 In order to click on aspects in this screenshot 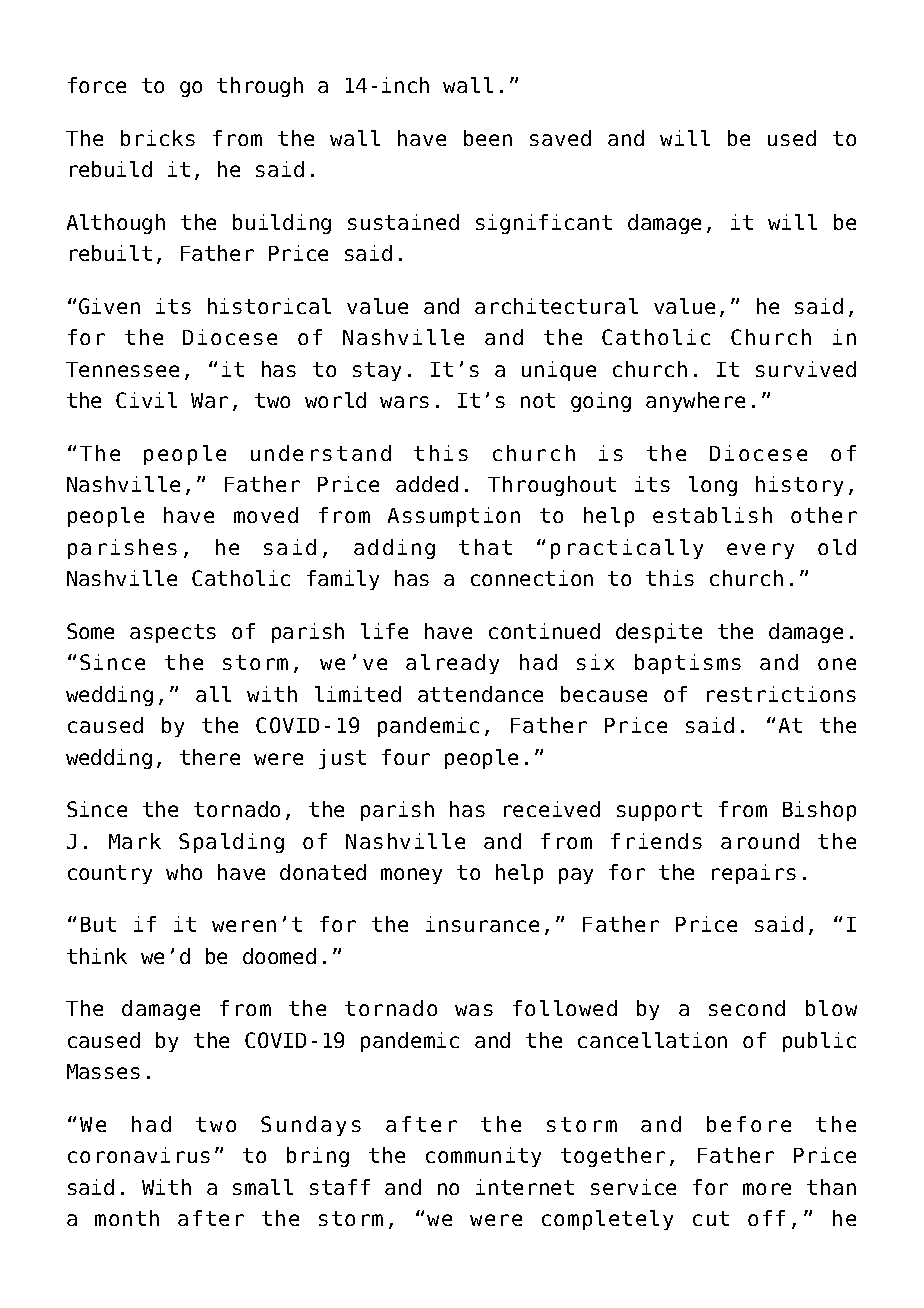, I will do `click(173, 633)`.
